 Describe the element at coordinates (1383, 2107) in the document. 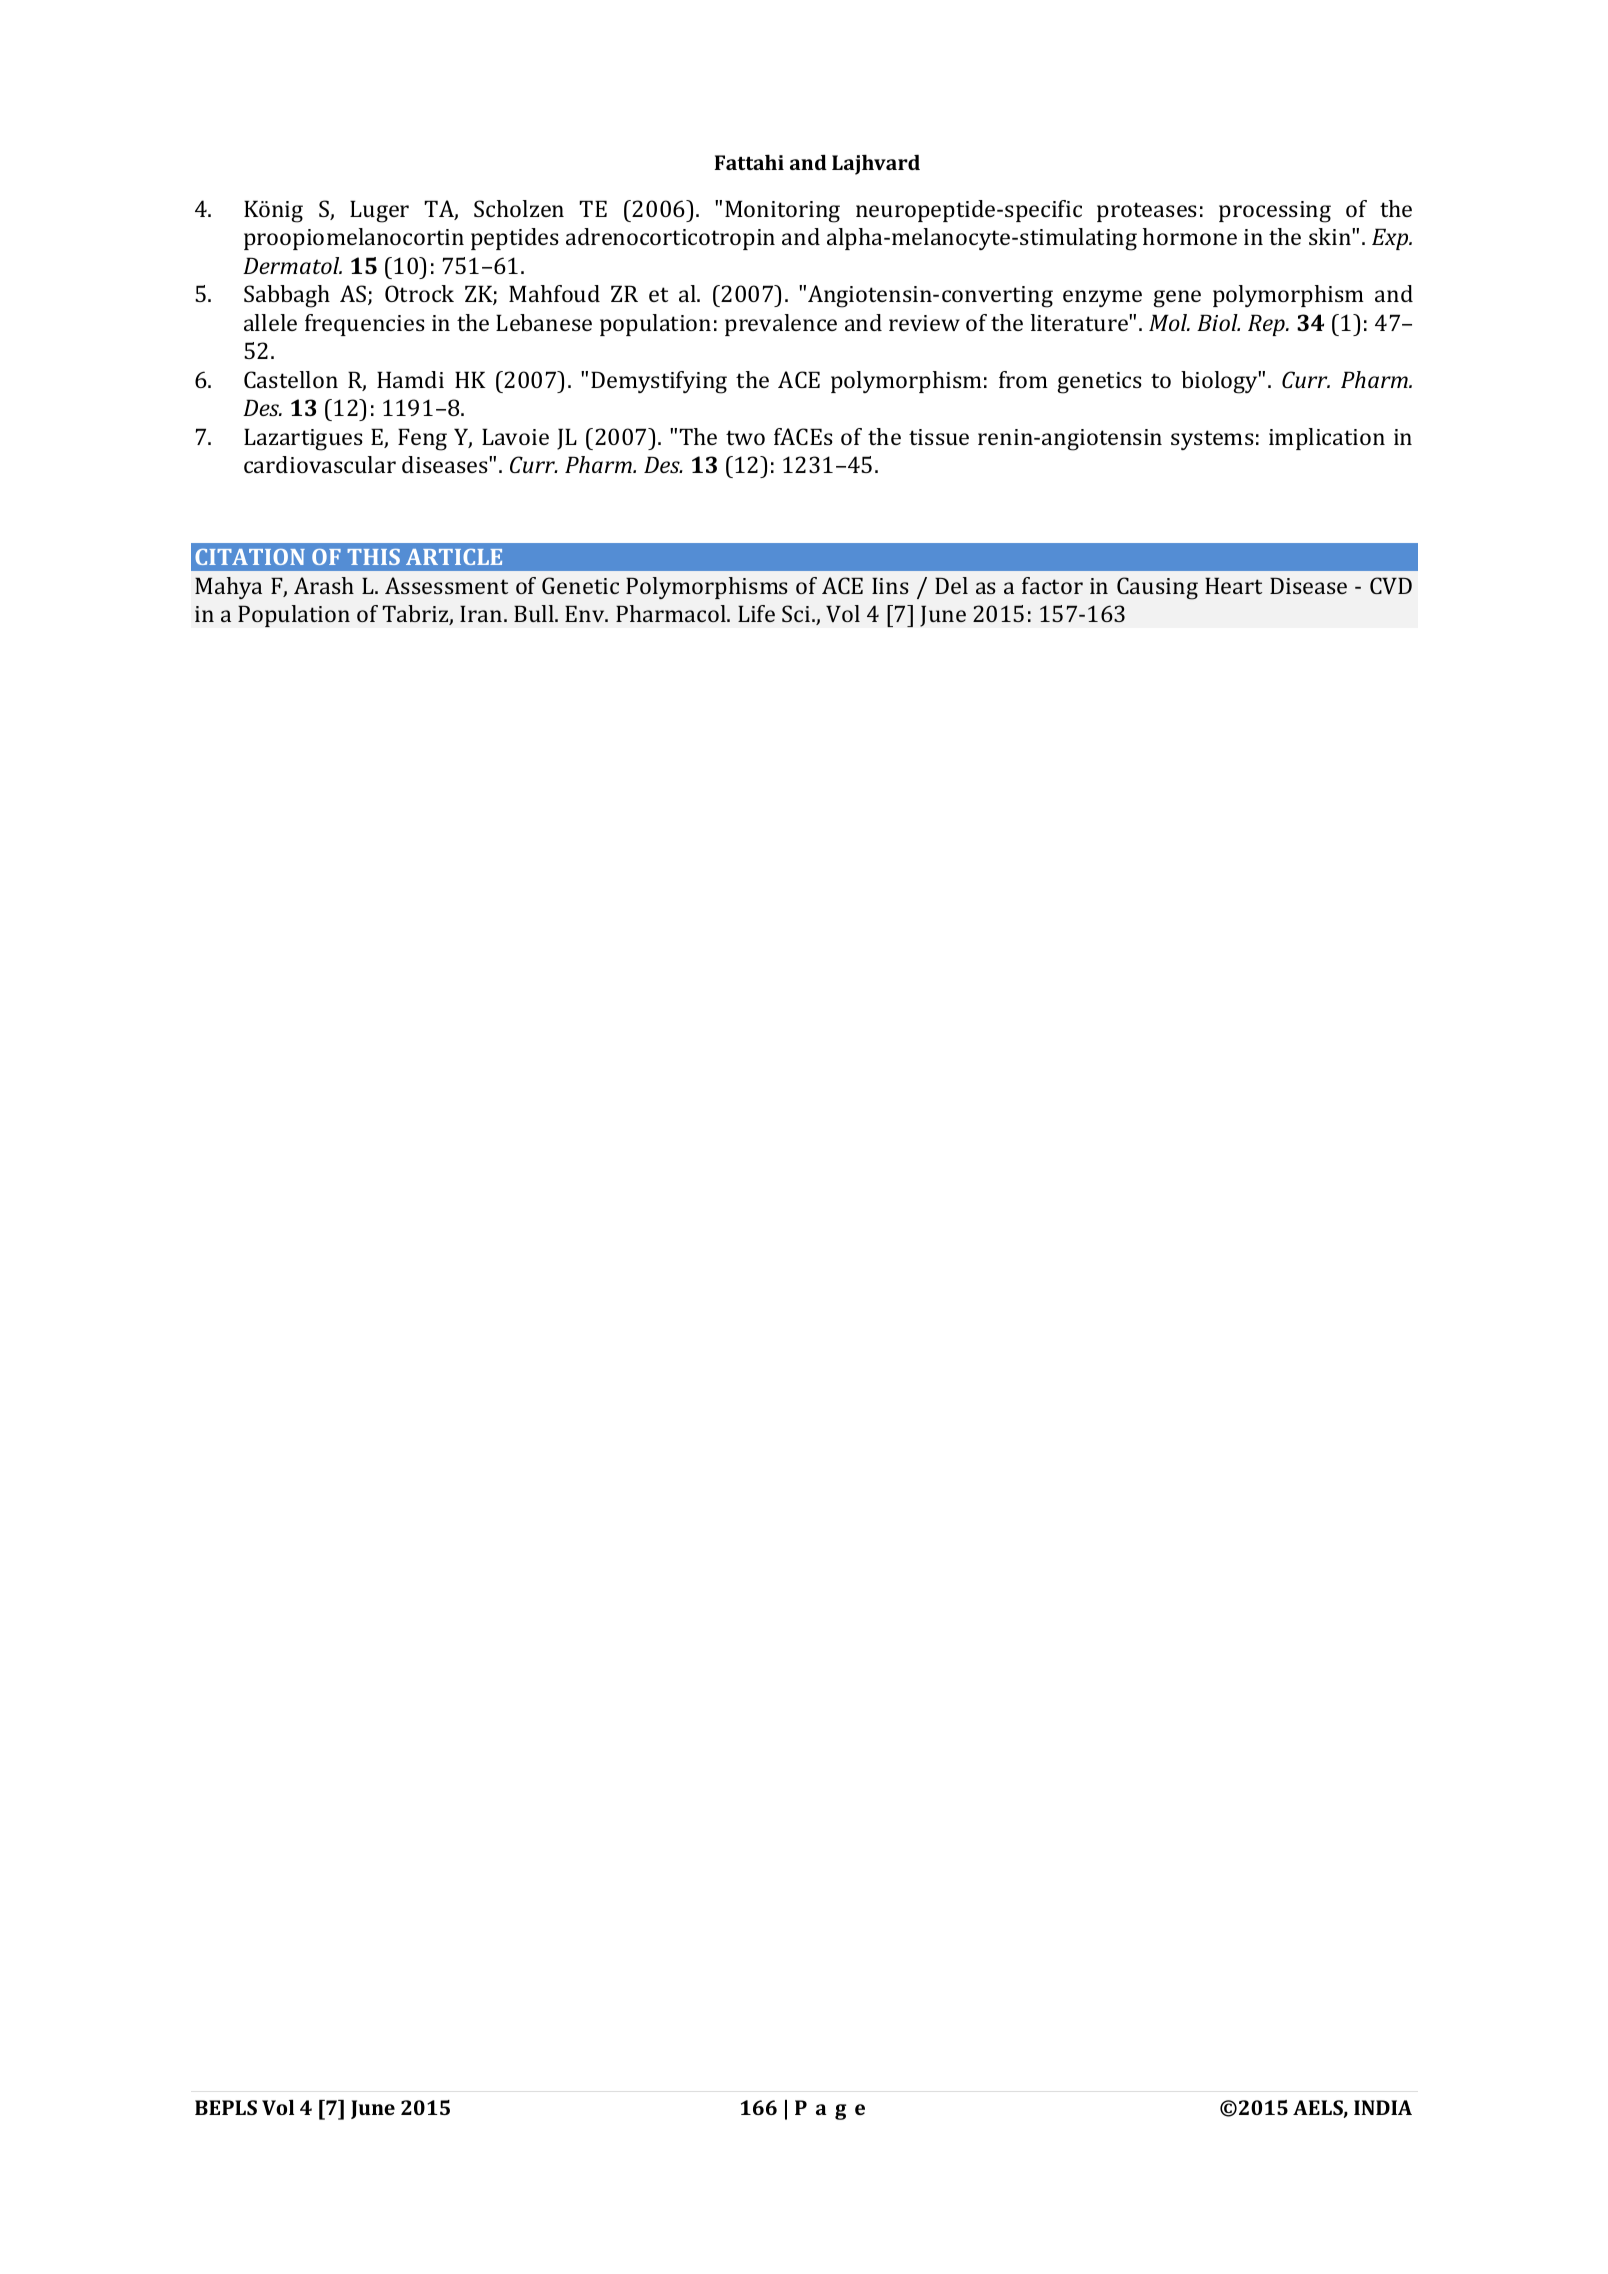

I see `INDIA` at that location.
